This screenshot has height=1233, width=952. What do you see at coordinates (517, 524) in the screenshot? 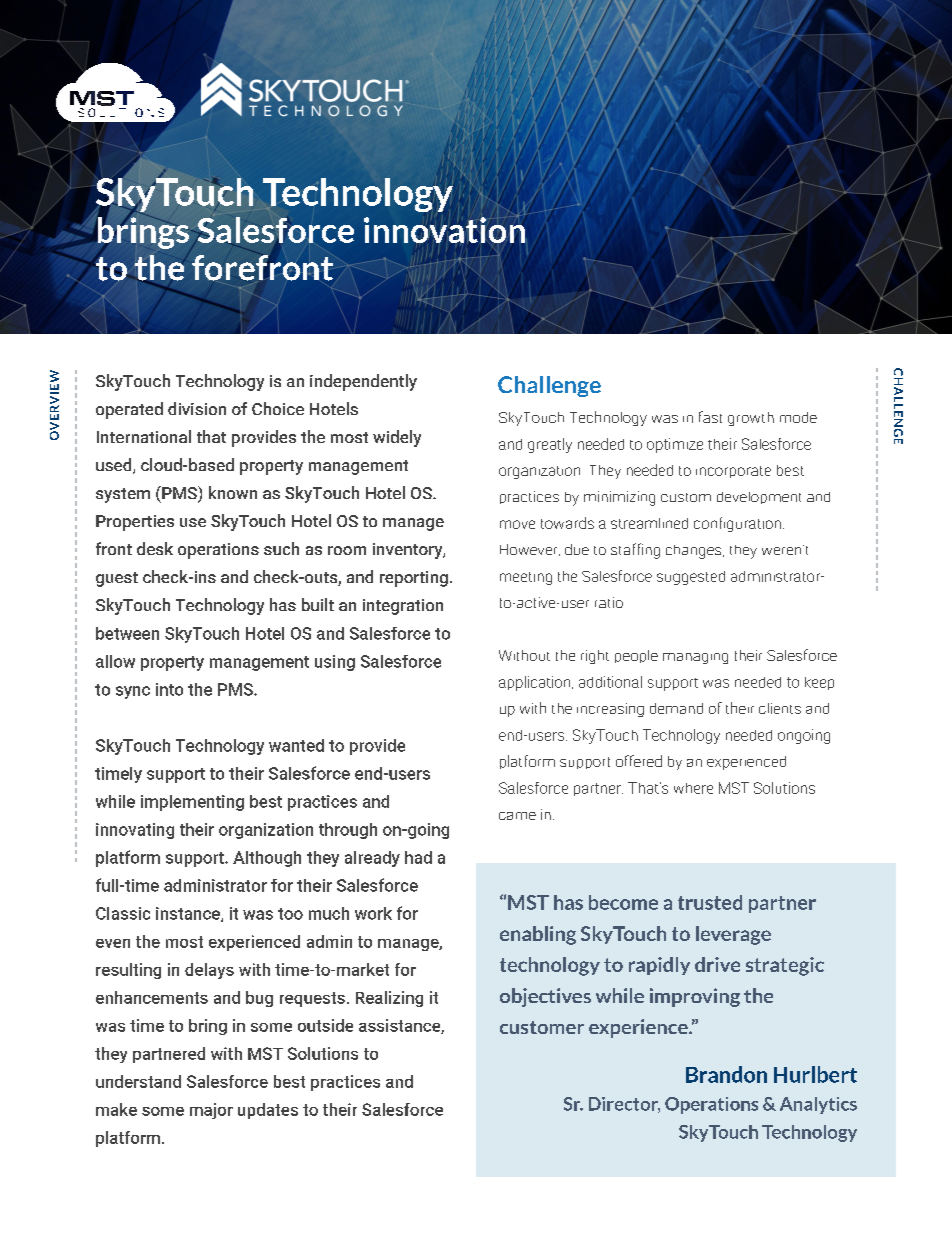
I see `move` at bounding box center [517, 524].
